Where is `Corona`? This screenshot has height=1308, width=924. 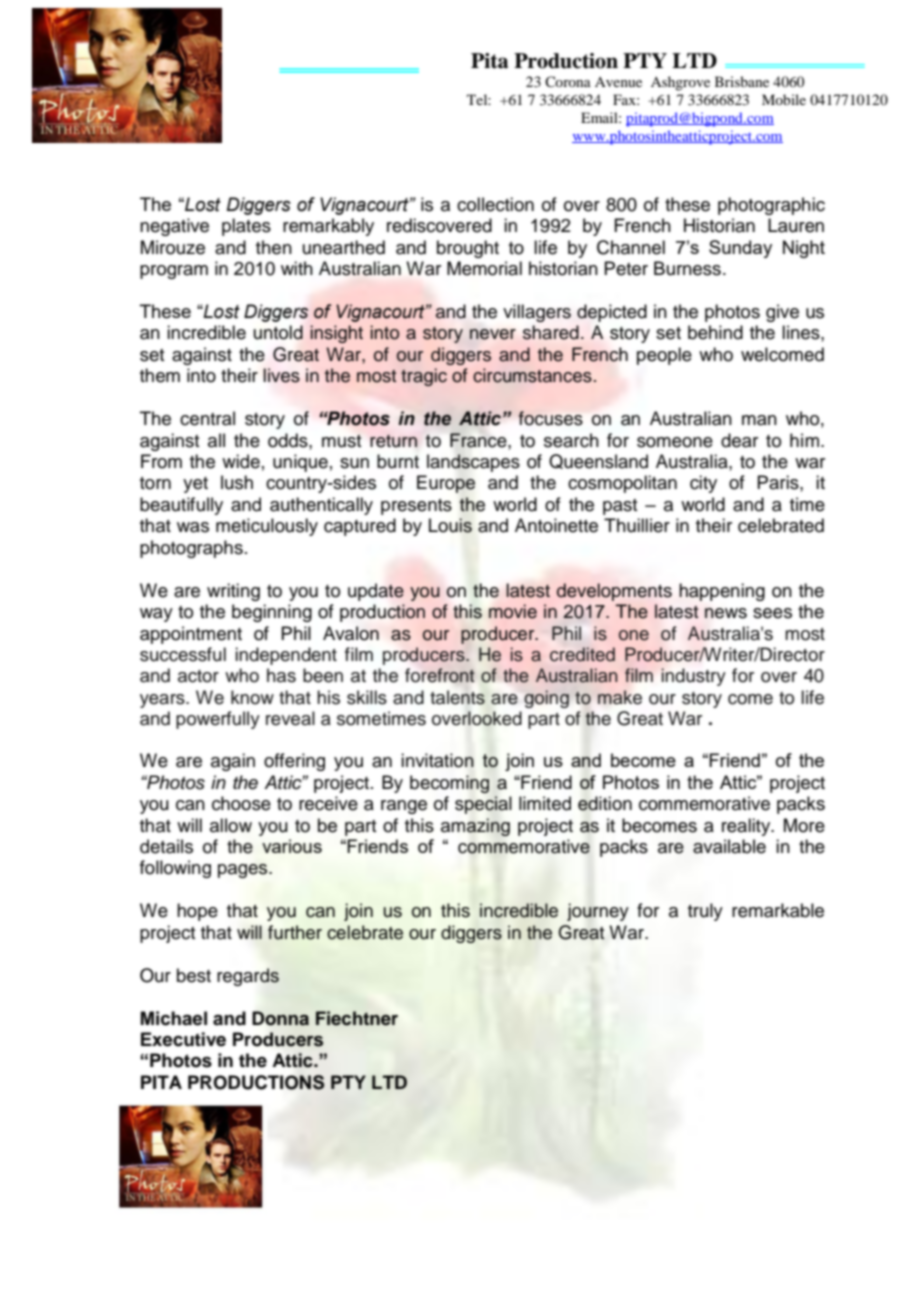 Corona is located at coordinates (568, 81).
